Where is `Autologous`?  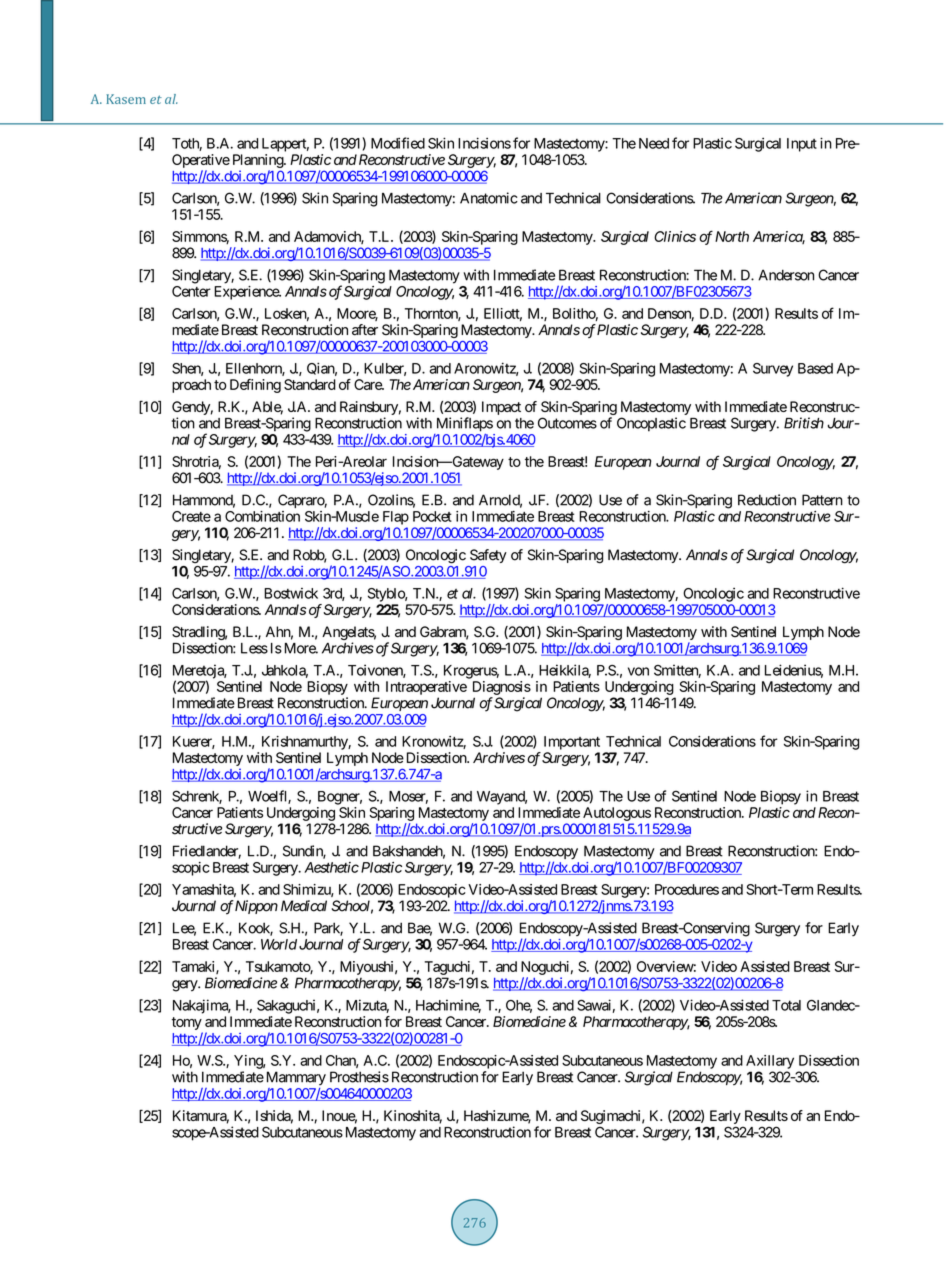
Autologous is located at coordinates (617, 814).
